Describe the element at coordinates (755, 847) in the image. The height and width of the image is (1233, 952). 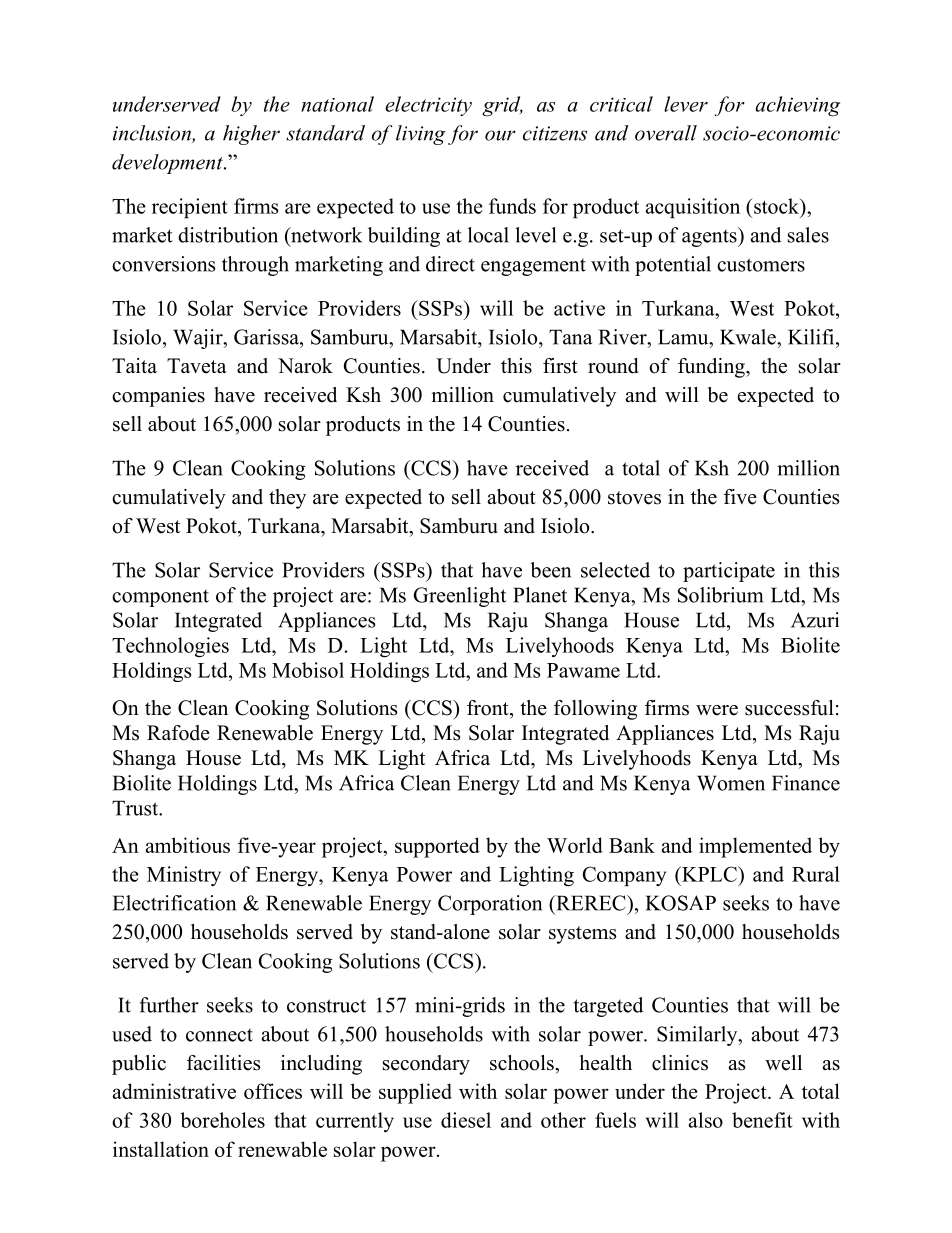
I see `implemented` at that location.
